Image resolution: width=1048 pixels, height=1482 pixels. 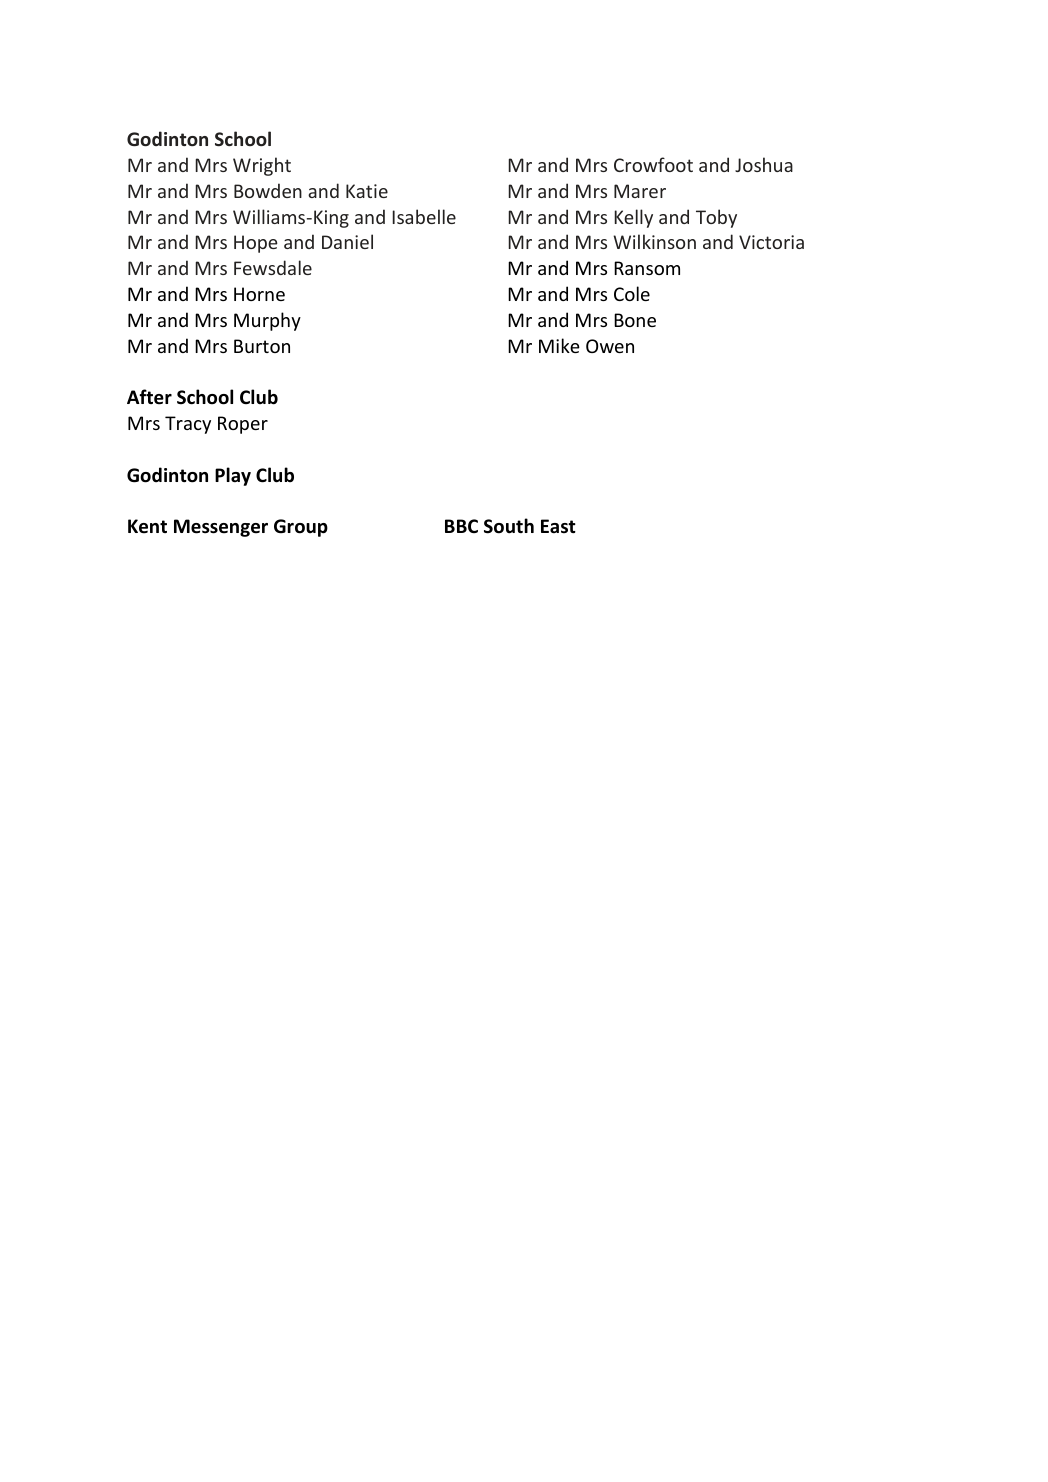 I want to click on Wright, so click(x=262, y=166).
